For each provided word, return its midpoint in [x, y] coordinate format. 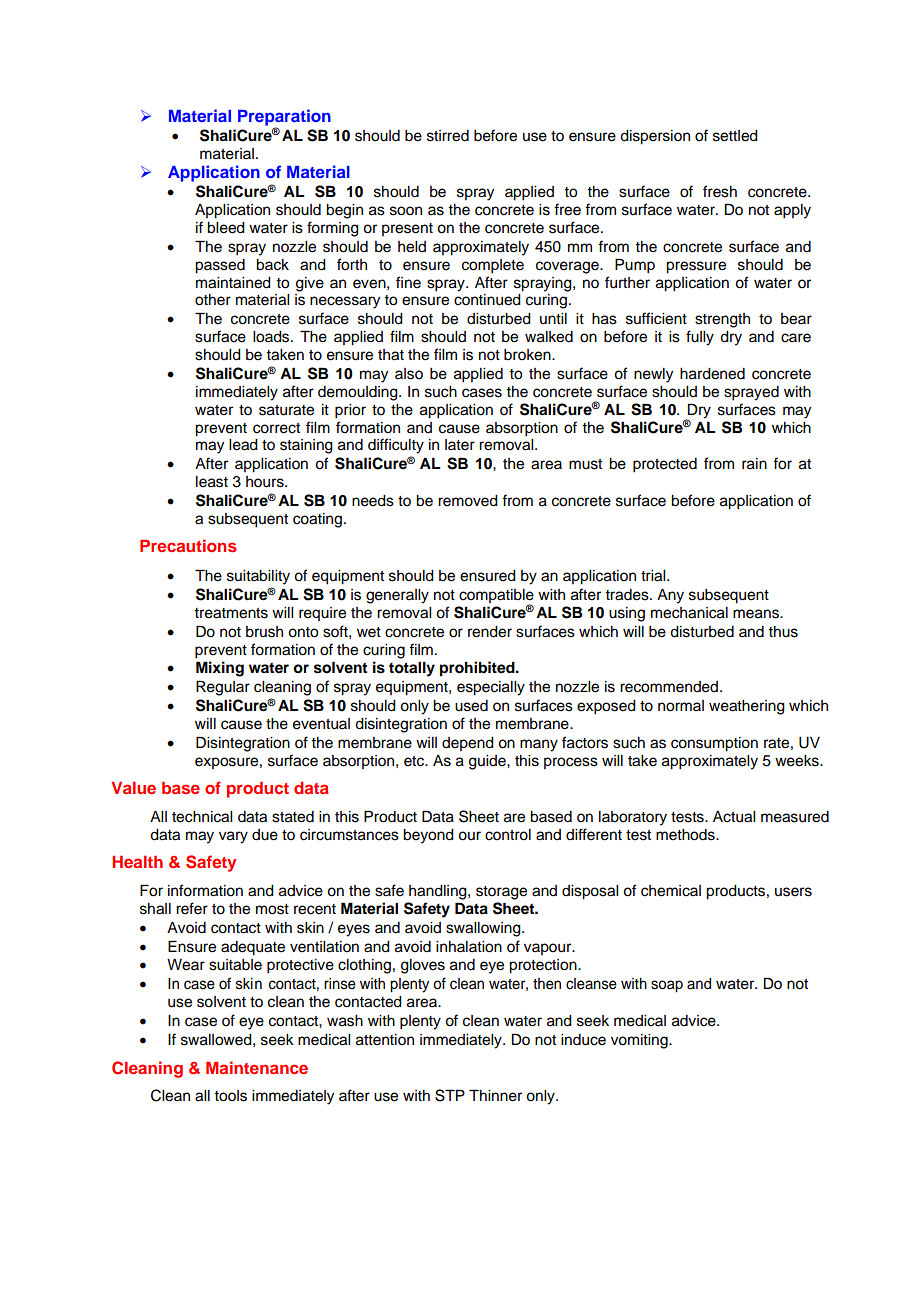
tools [230, 1096]
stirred [448, 136]
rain [754, 464]
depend [468, 744]
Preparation [284, 118]
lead [243, 445]
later [460, 445]
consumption [714, 744]
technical [202, 817]
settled [735, 136]
